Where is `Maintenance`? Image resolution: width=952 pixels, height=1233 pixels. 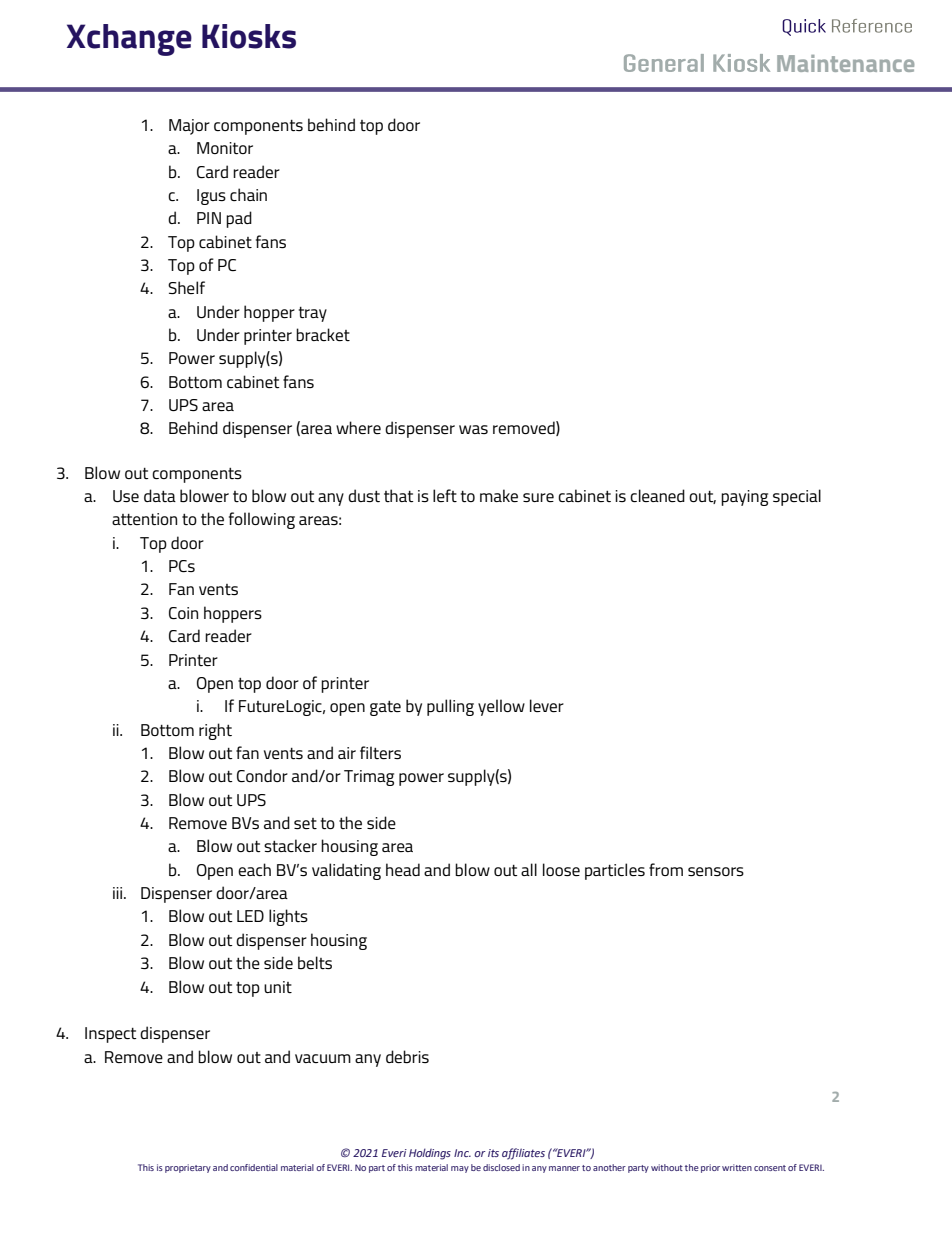 Maintenance is located at coordinates (845, 63).
